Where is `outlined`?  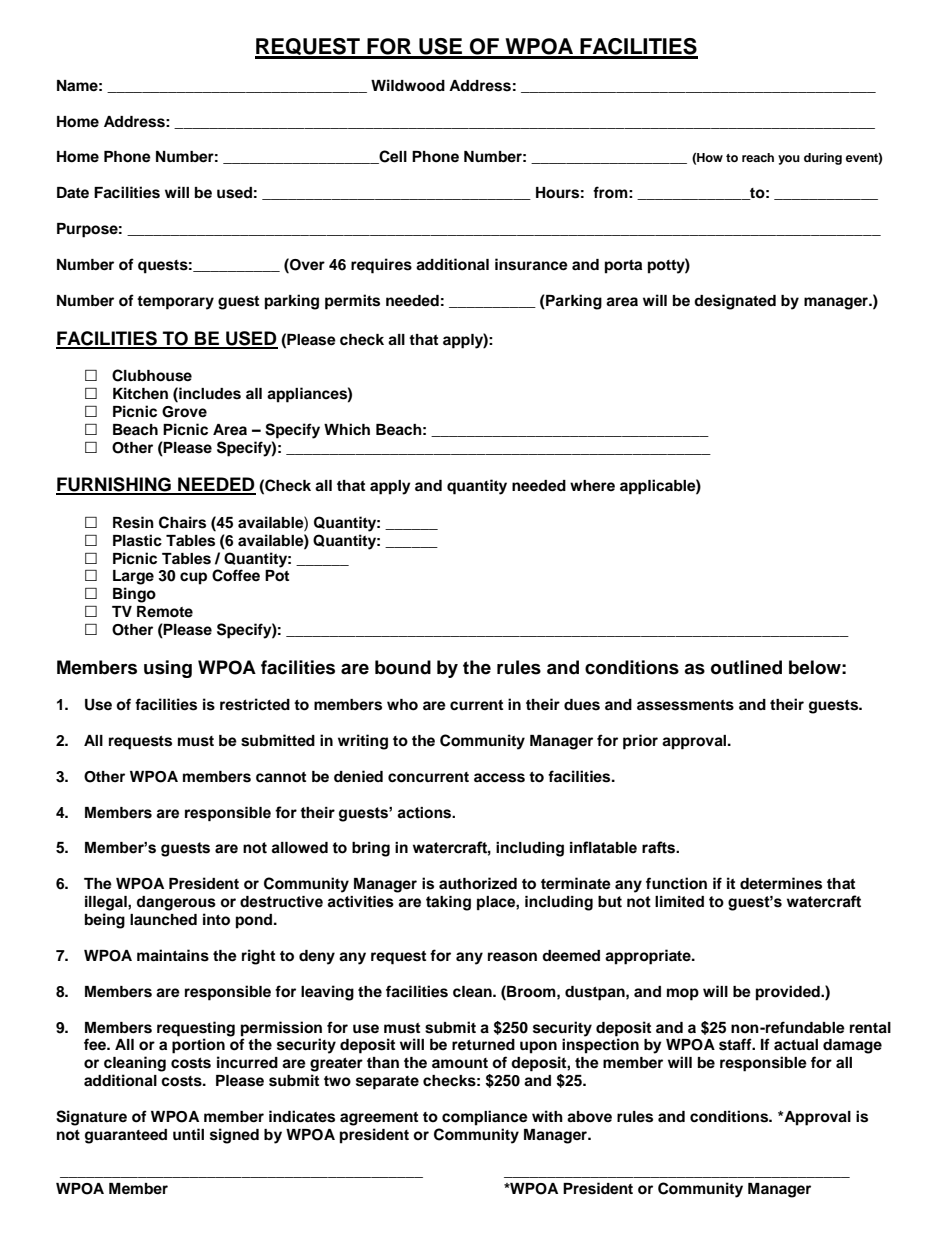 outlined is located at coordinates (746, 667).
